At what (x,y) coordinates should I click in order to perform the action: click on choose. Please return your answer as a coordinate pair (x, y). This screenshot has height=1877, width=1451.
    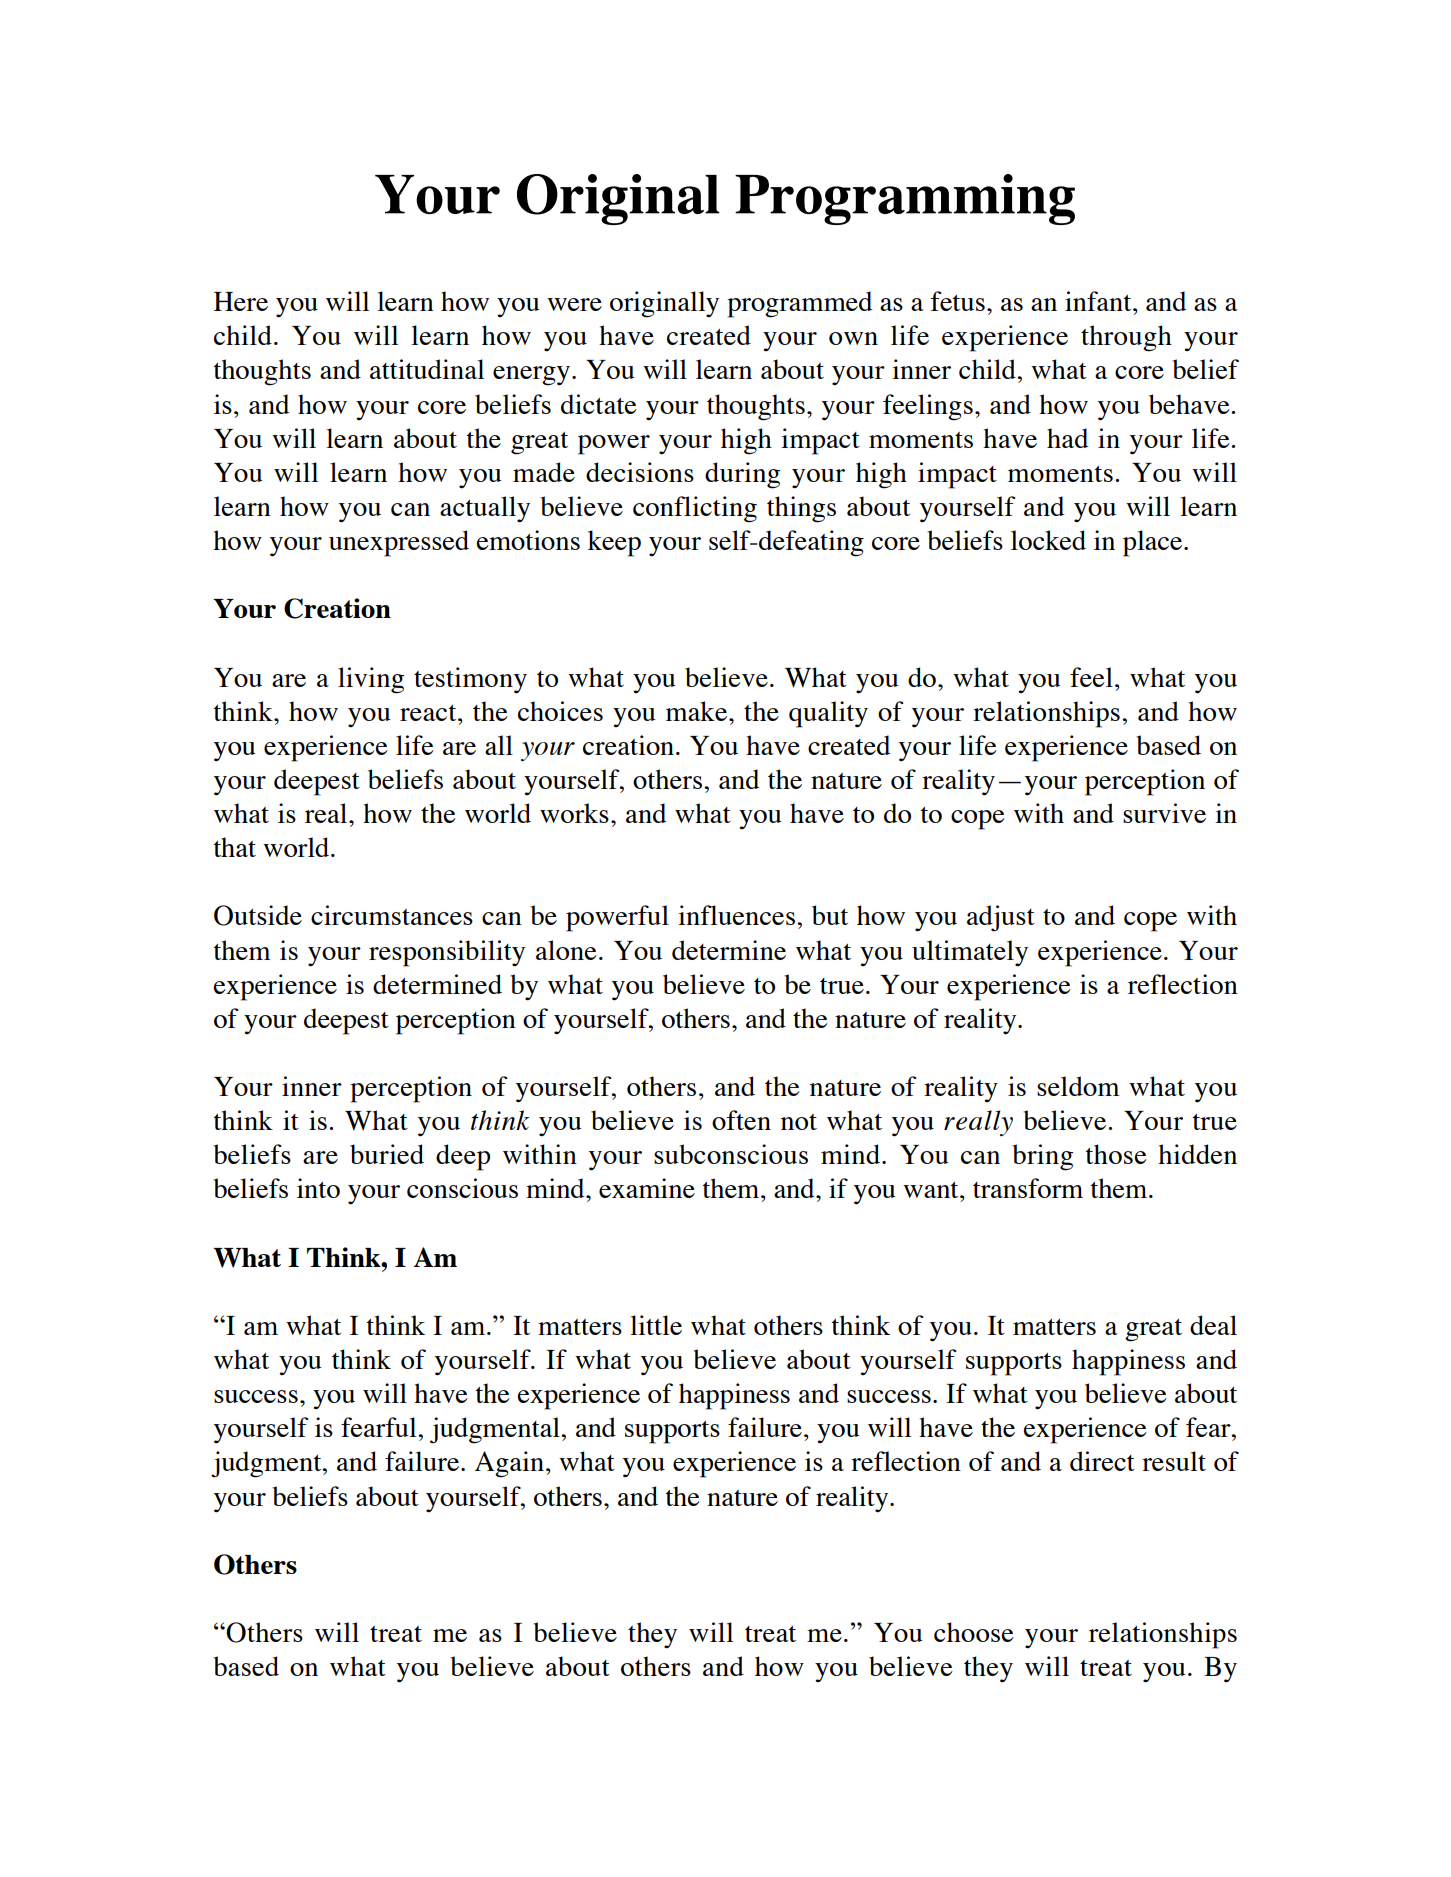
    Looking at the image, I should click on (974, 1632).
